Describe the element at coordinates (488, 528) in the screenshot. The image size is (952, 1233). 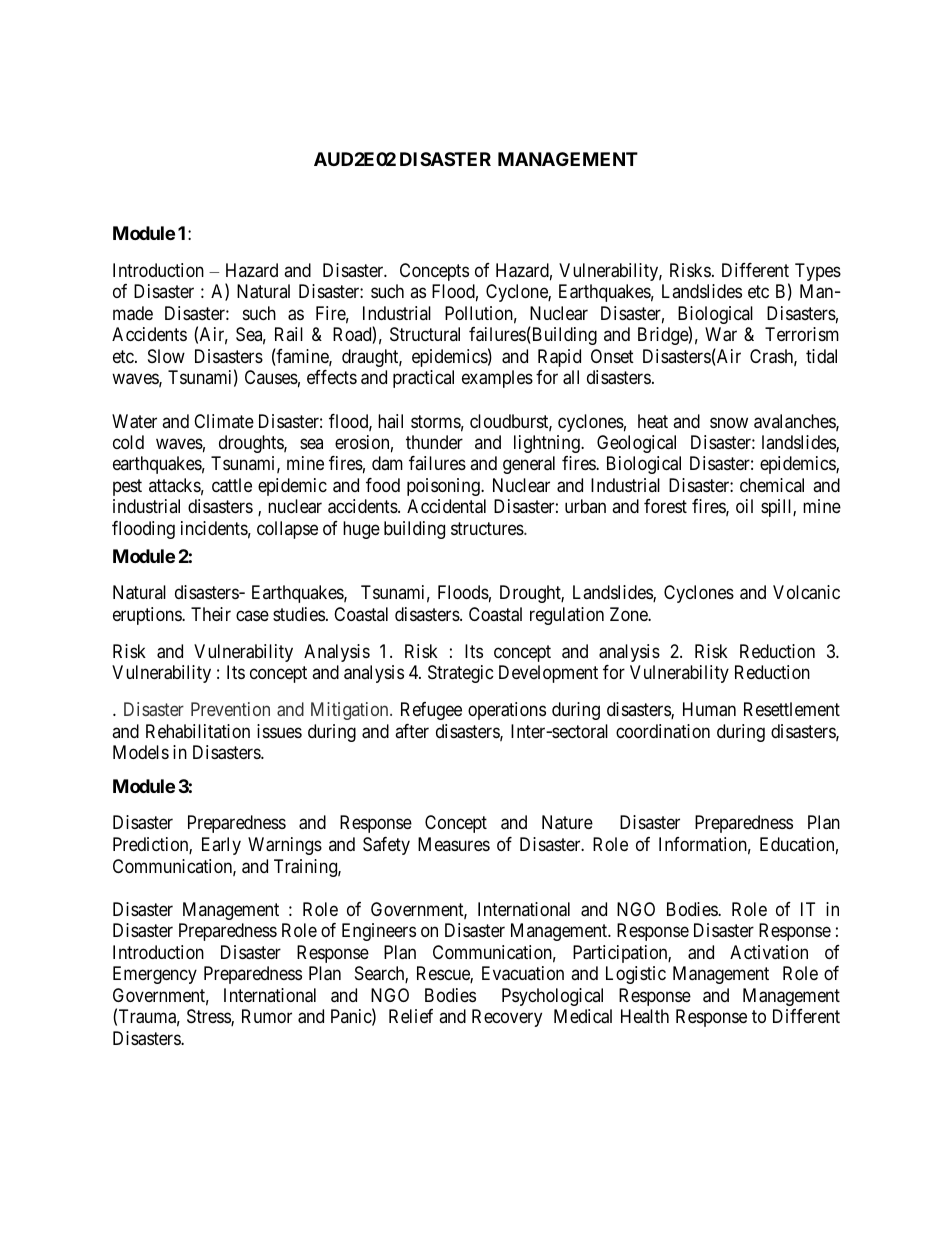
I see `structures` at that location.
